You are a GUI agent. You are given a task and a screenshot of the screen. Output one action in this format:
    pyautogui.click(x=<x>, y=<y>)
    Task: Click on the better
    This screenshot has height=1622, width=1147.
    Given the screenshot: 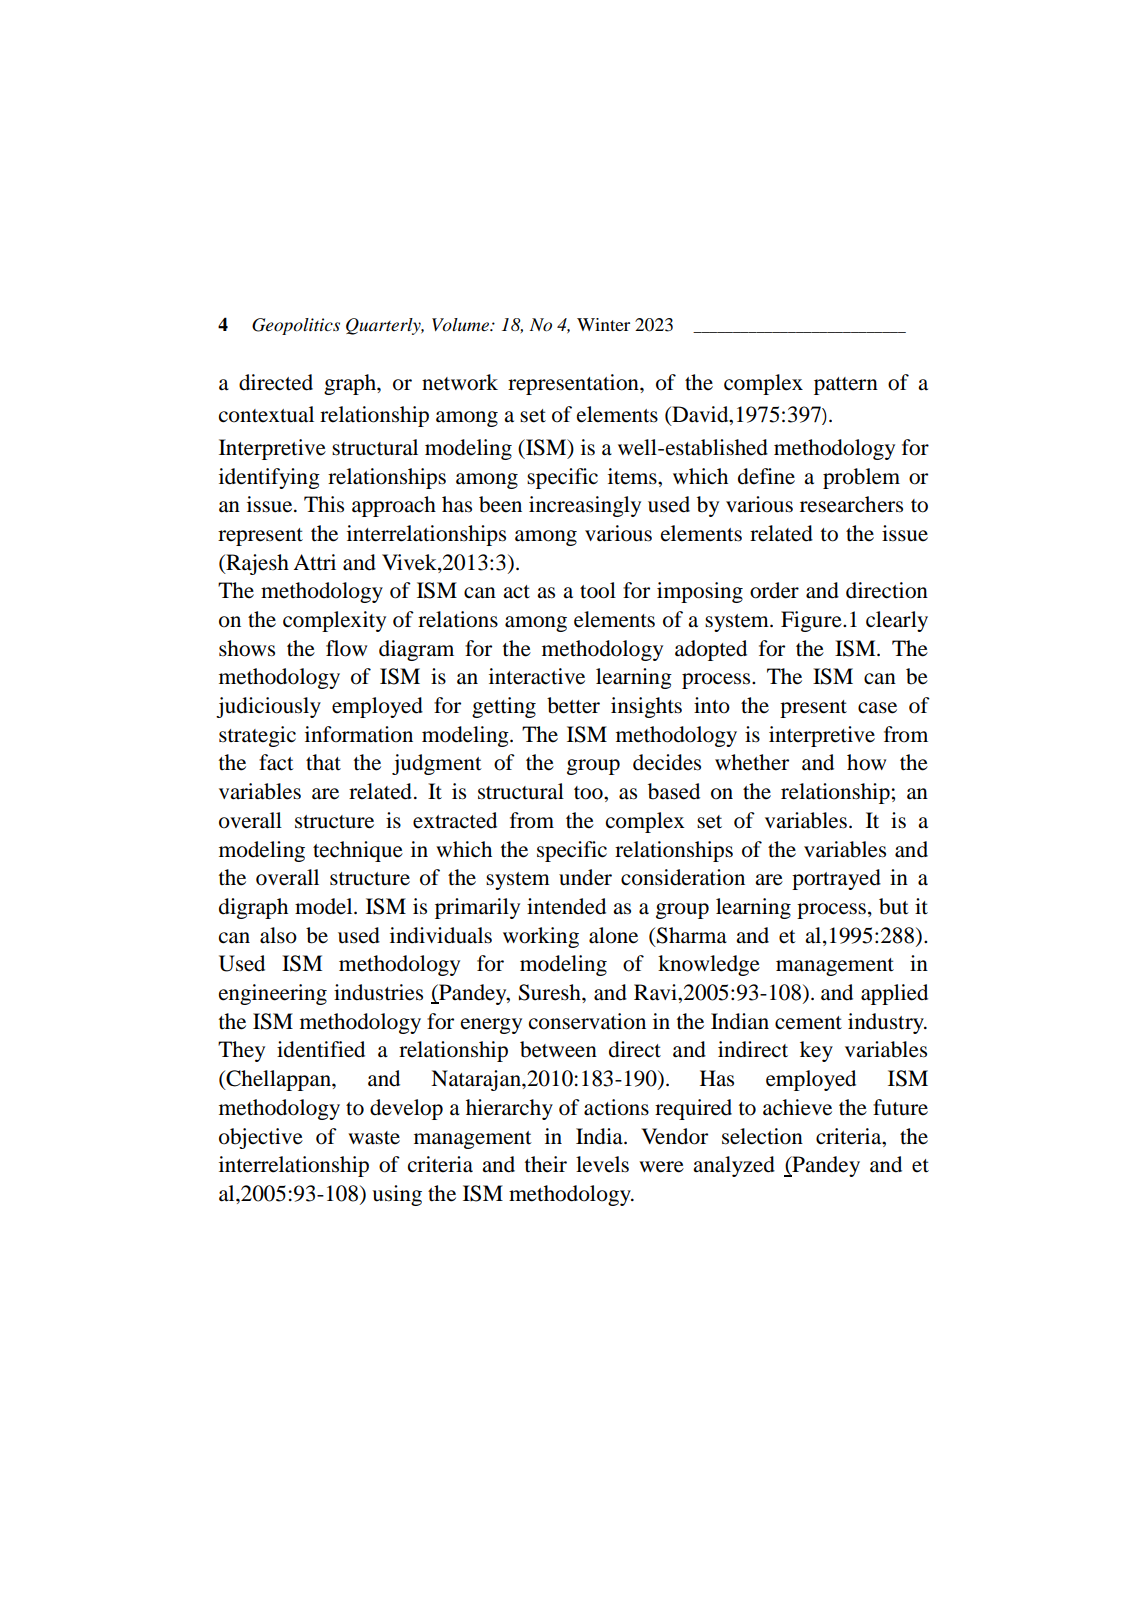 What is the action you would take?
    pyautogui.click(x=573, y=705)
